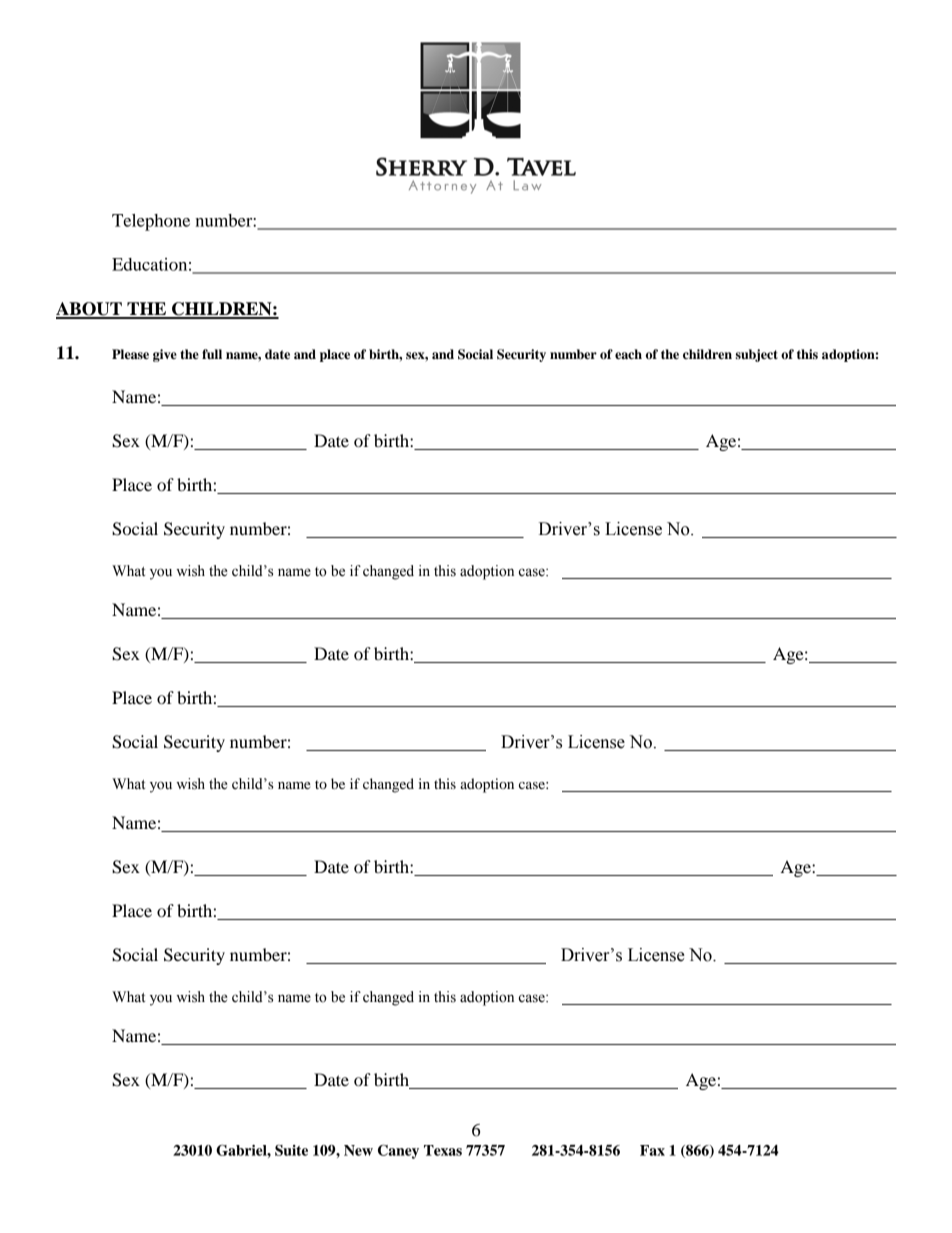 The width and height of the document is (952, 1233). I want to click on subject, so click(757, 355).
